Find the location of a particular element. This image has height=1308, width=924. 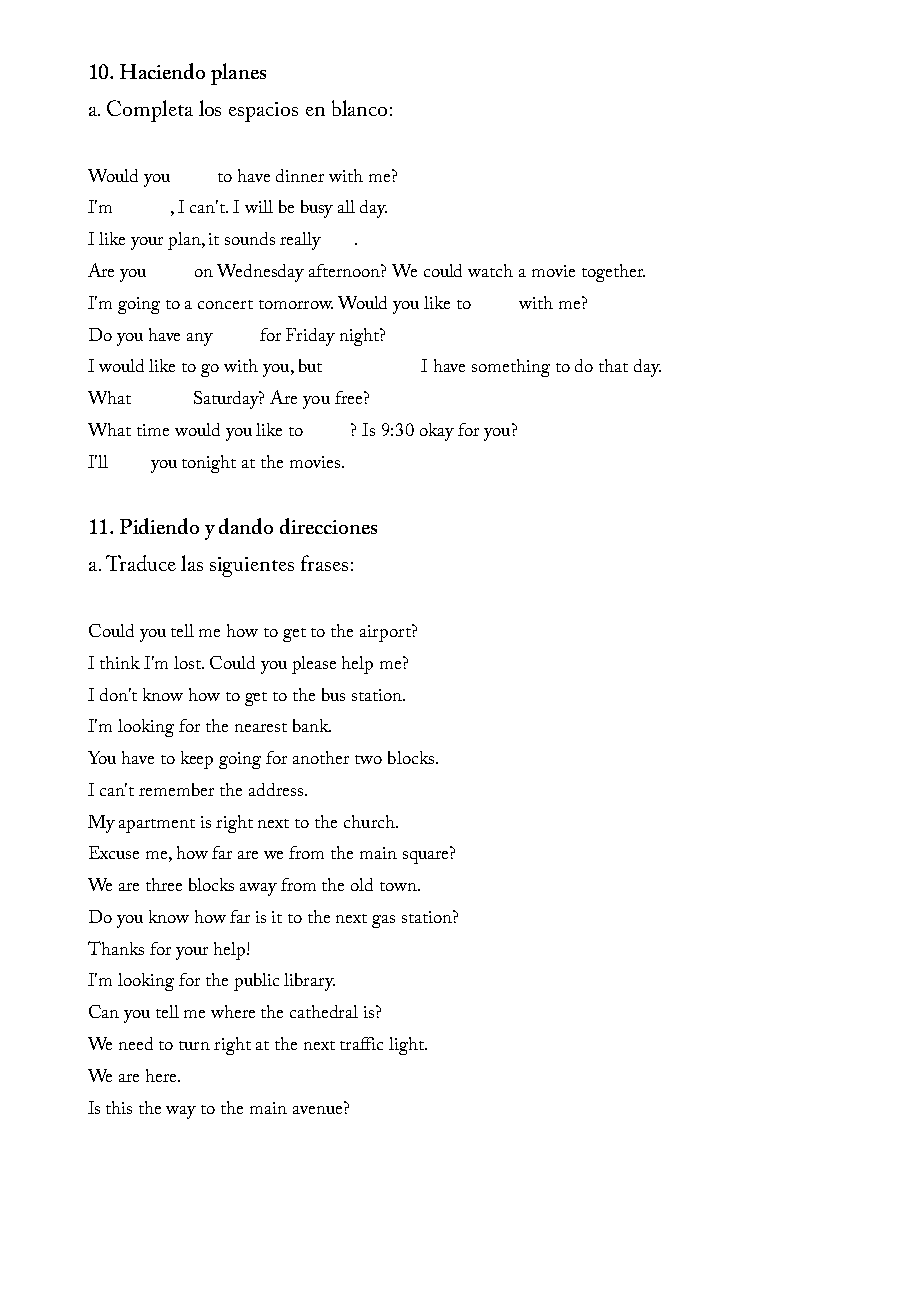

turn is located at coordinates (194, 1045).
